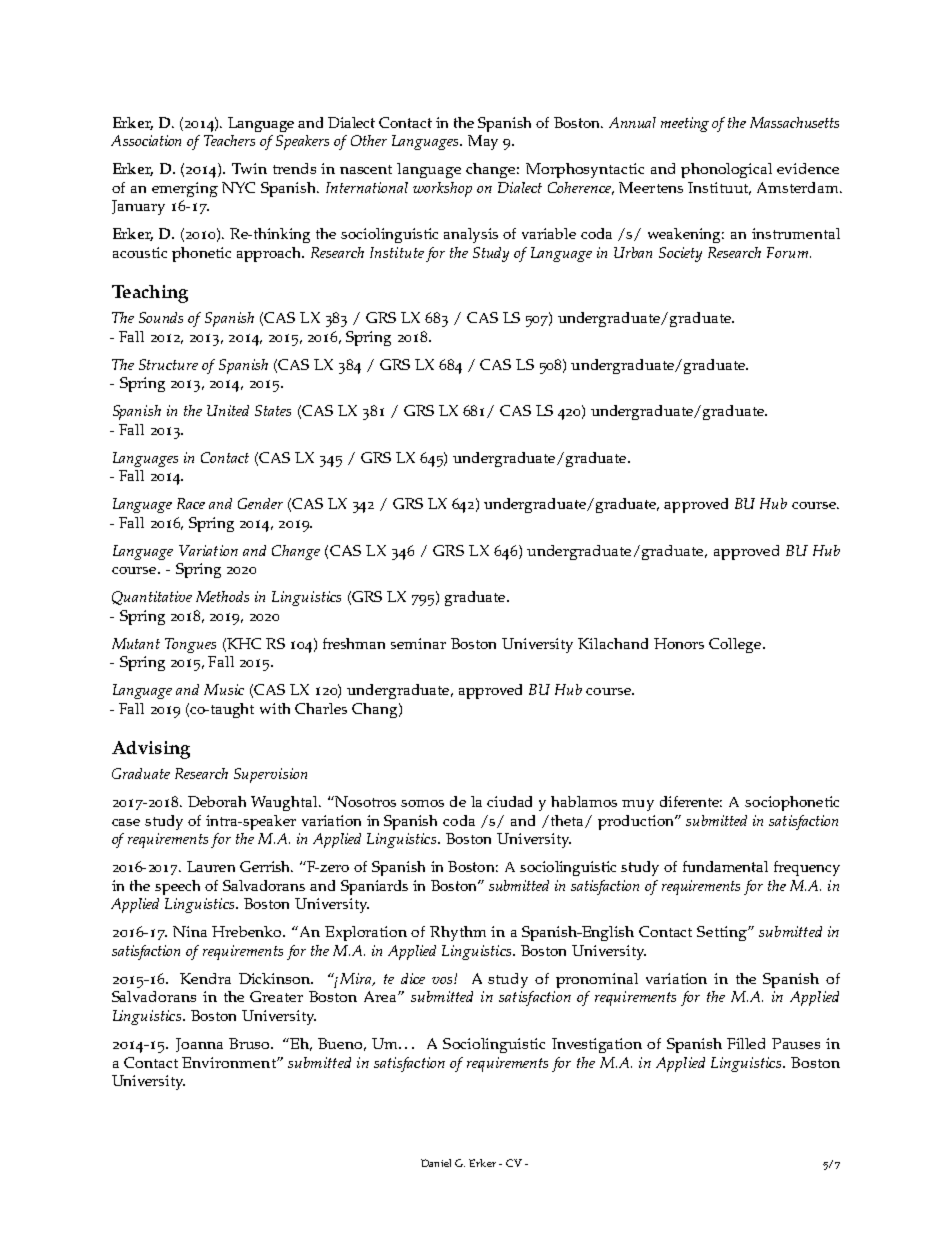 The image size is (952, 1233). What do you see at coordinates (228, 410) in the document?
I see `United` at bounding box center [228, 410].
